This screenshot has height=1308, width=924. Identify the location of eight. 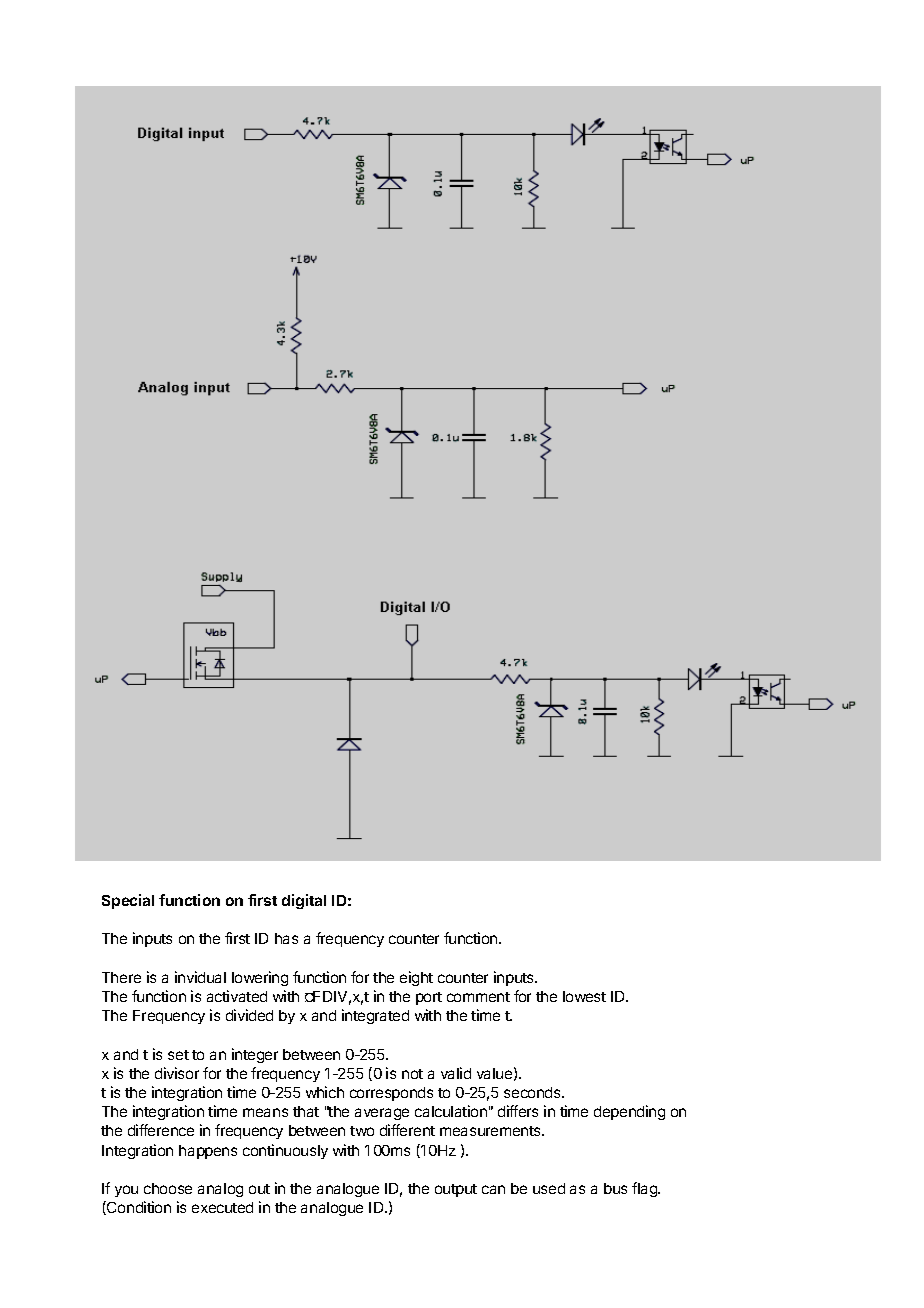
(416, 978).
